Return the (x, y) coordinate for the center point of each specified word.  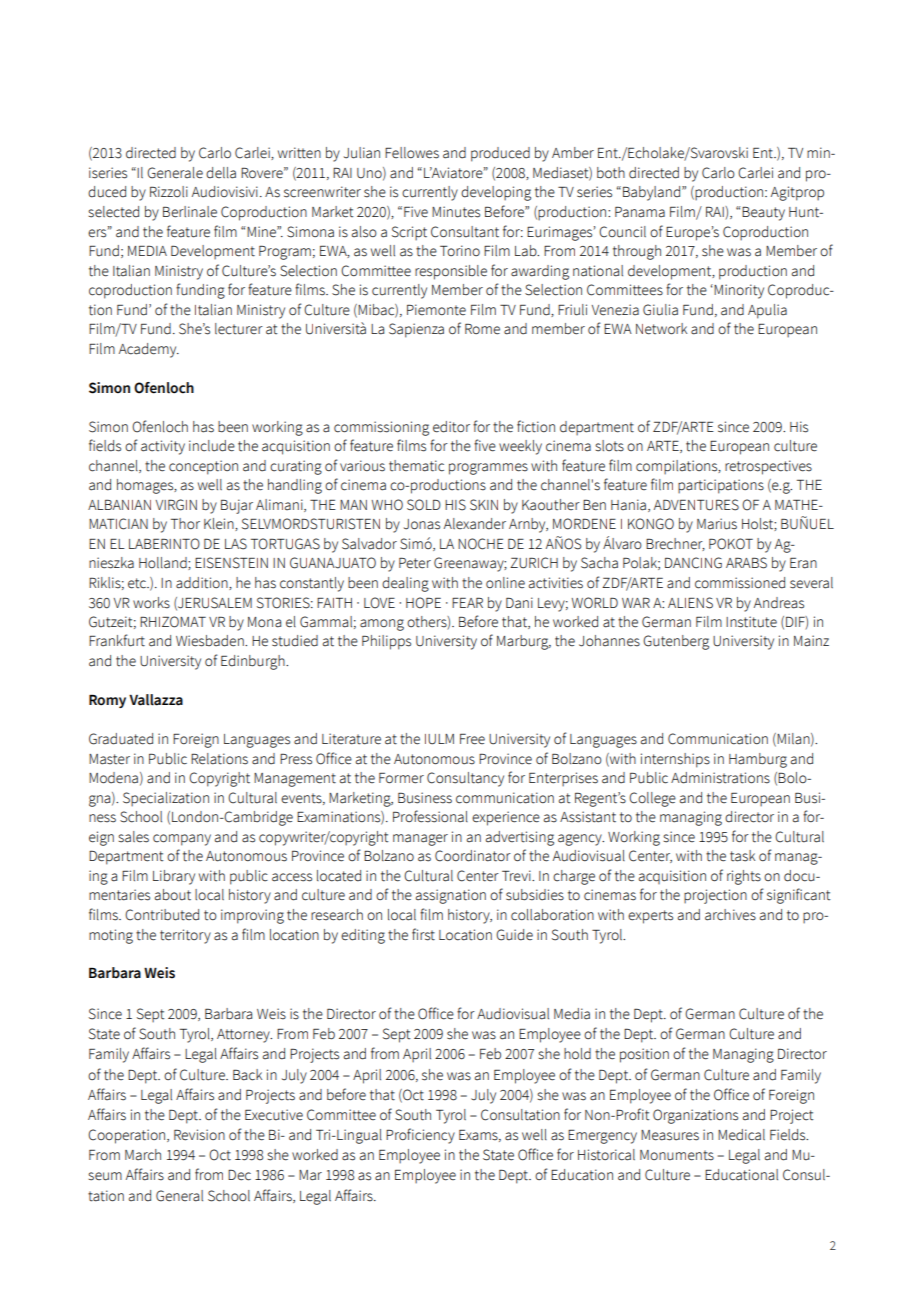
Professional (430, 816)
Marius (717, 524)
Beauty (763, 214)
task (742, 856)
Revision (199, 1135)
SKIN (484, 505)
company (182, 840)
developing (496, 193)
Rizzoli (169, 191)
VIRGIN (176, 505)
